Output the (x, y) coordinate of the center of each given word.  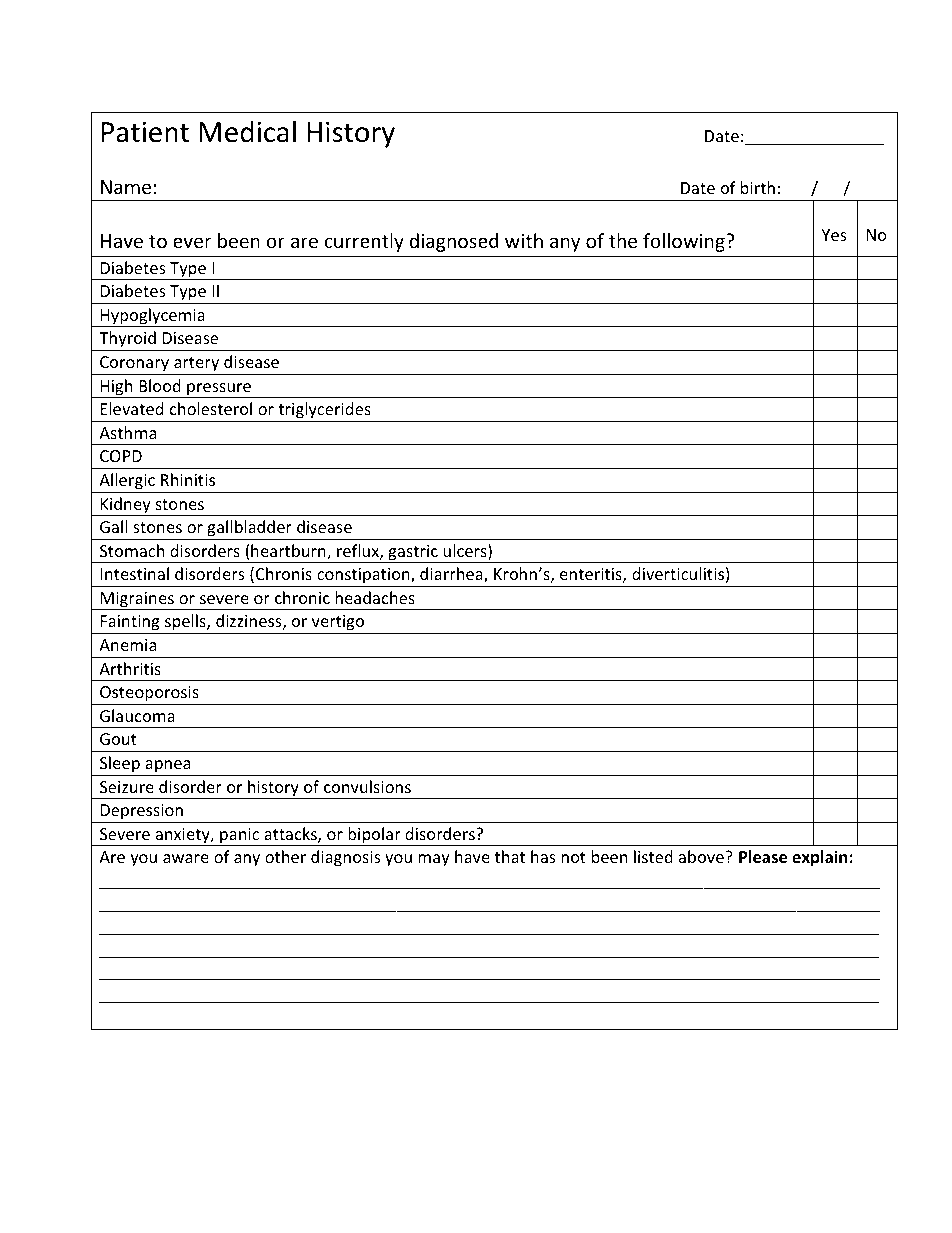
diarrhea (452, 575)
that (510, 856)
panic (240, 837)
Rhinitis (188, 479)
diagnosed (454, 242)
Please (763, 857)
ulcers (466, 552)
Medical (247, 131)
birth (758, 187)
